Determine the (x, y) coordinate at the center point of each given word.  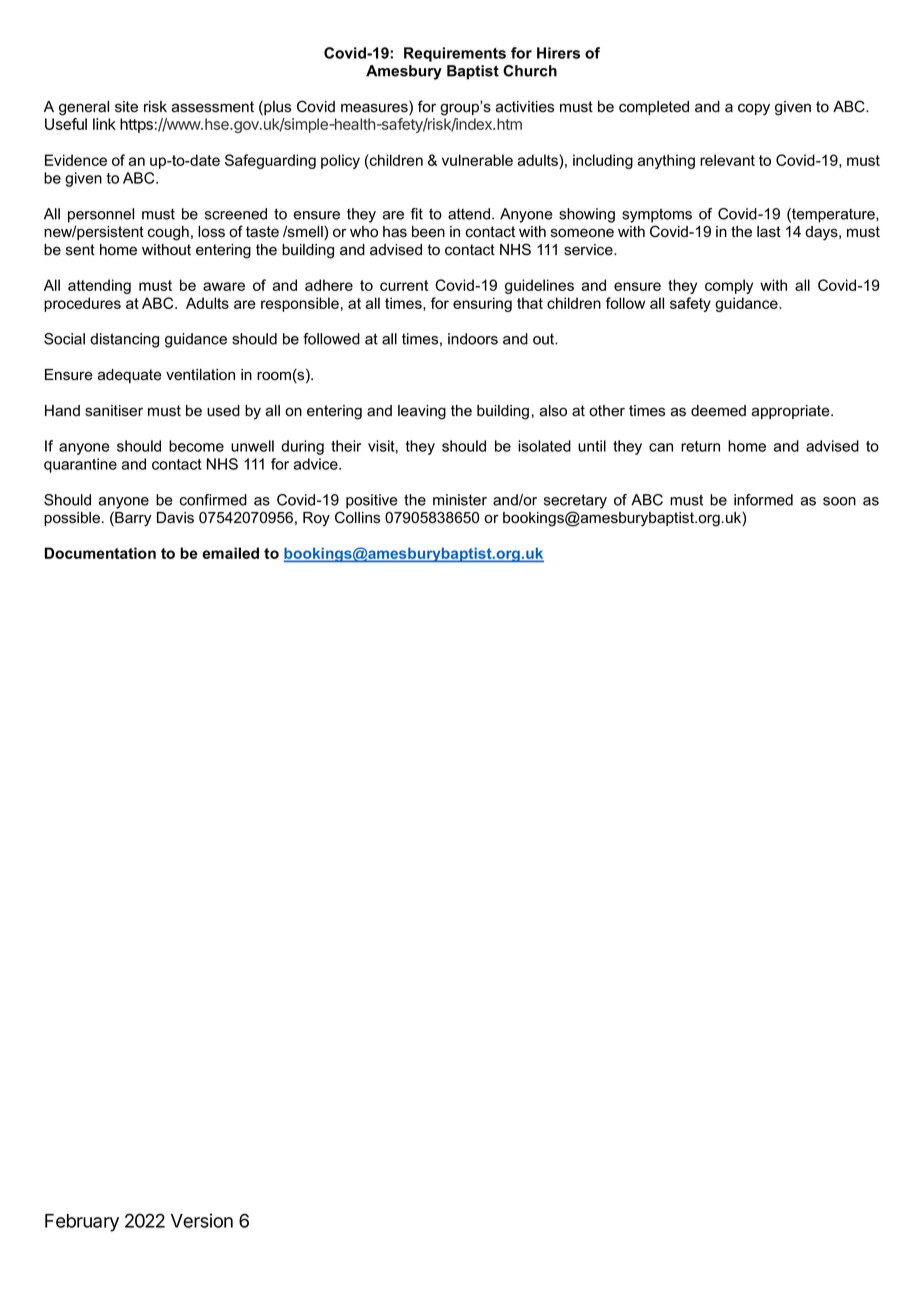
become (196, 446)
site (126, 107)
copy (754, 109)
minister (460, 500)
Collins (357, 517)
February (82, 1223)
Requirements (455, 54)
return (700, 446)
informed (763, 500)
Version (202, 1220)
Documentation (100, 553)
